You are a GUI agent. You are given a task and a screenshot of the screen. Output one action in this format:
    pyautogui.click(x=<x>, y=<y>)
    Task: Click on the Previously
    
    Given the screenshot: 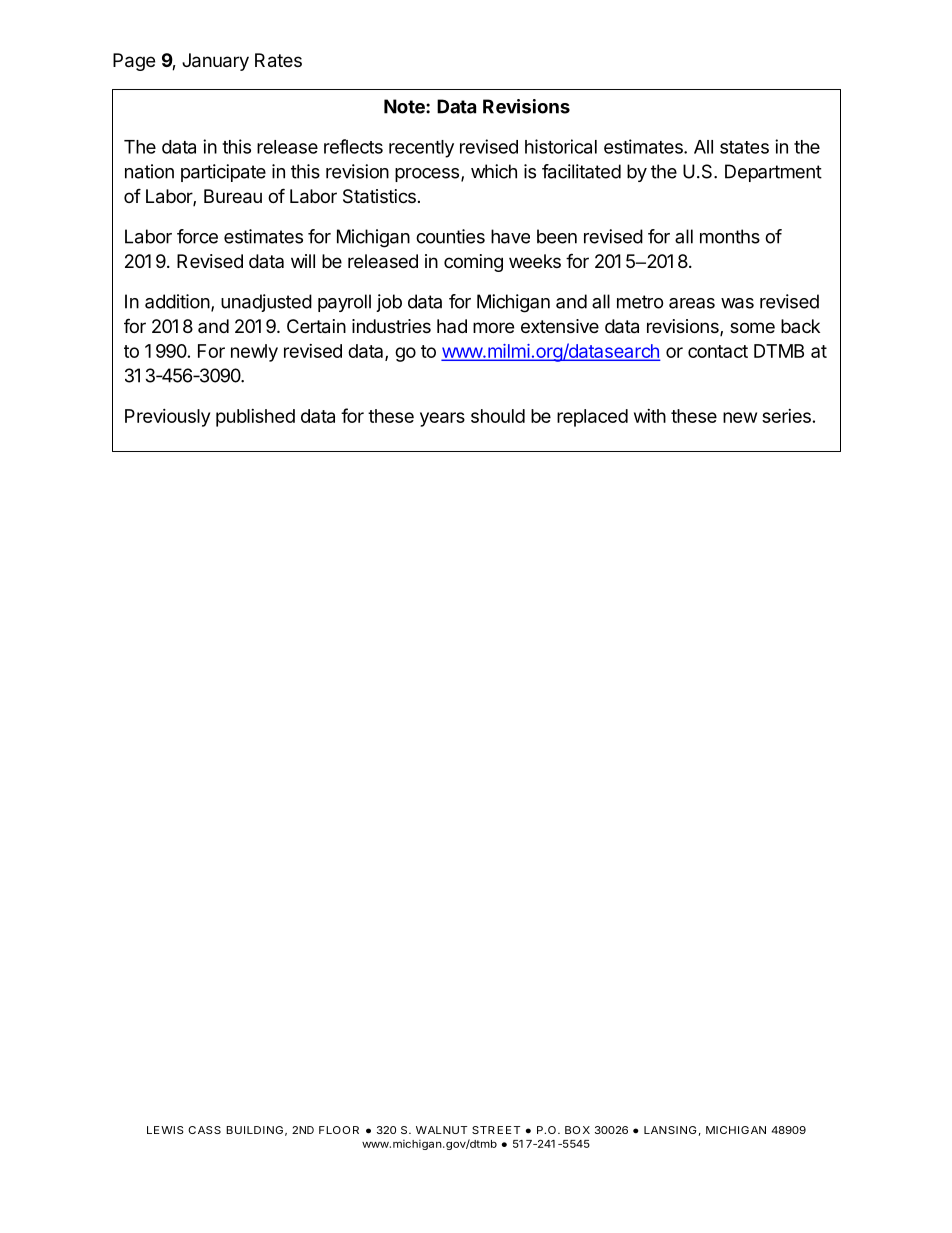 What is the action you would take?
    pyautogui.click(x=167, y=418)
